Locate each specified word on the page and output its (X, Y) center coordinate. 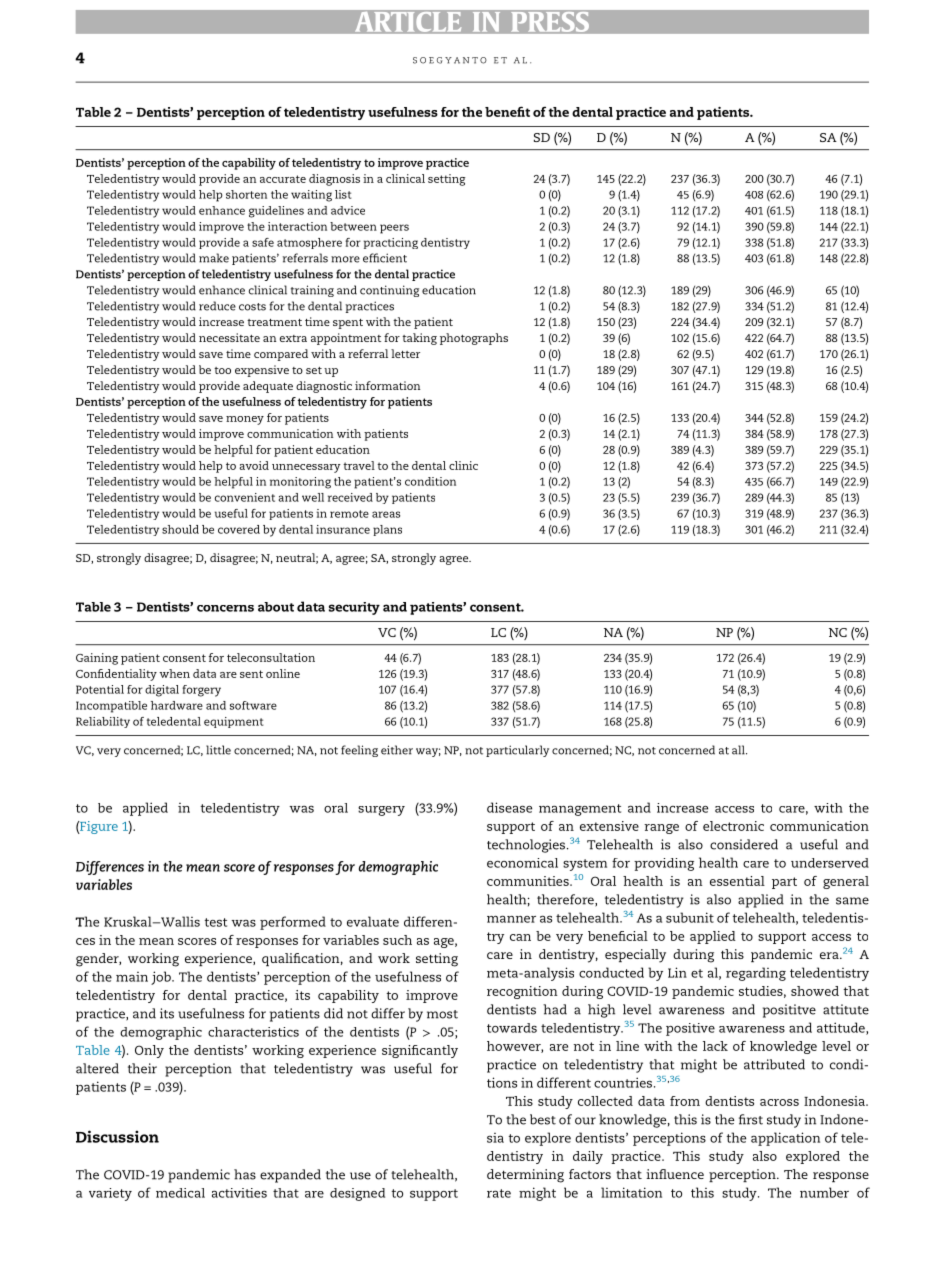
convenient (245, 497)
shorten (246, 194)
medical (180, 1193)
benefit (507, 111)
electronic (733, 826)
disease (509, 807)
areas (386, 514)
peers (394, 229)
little (218, 750)
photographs (474, 339)
